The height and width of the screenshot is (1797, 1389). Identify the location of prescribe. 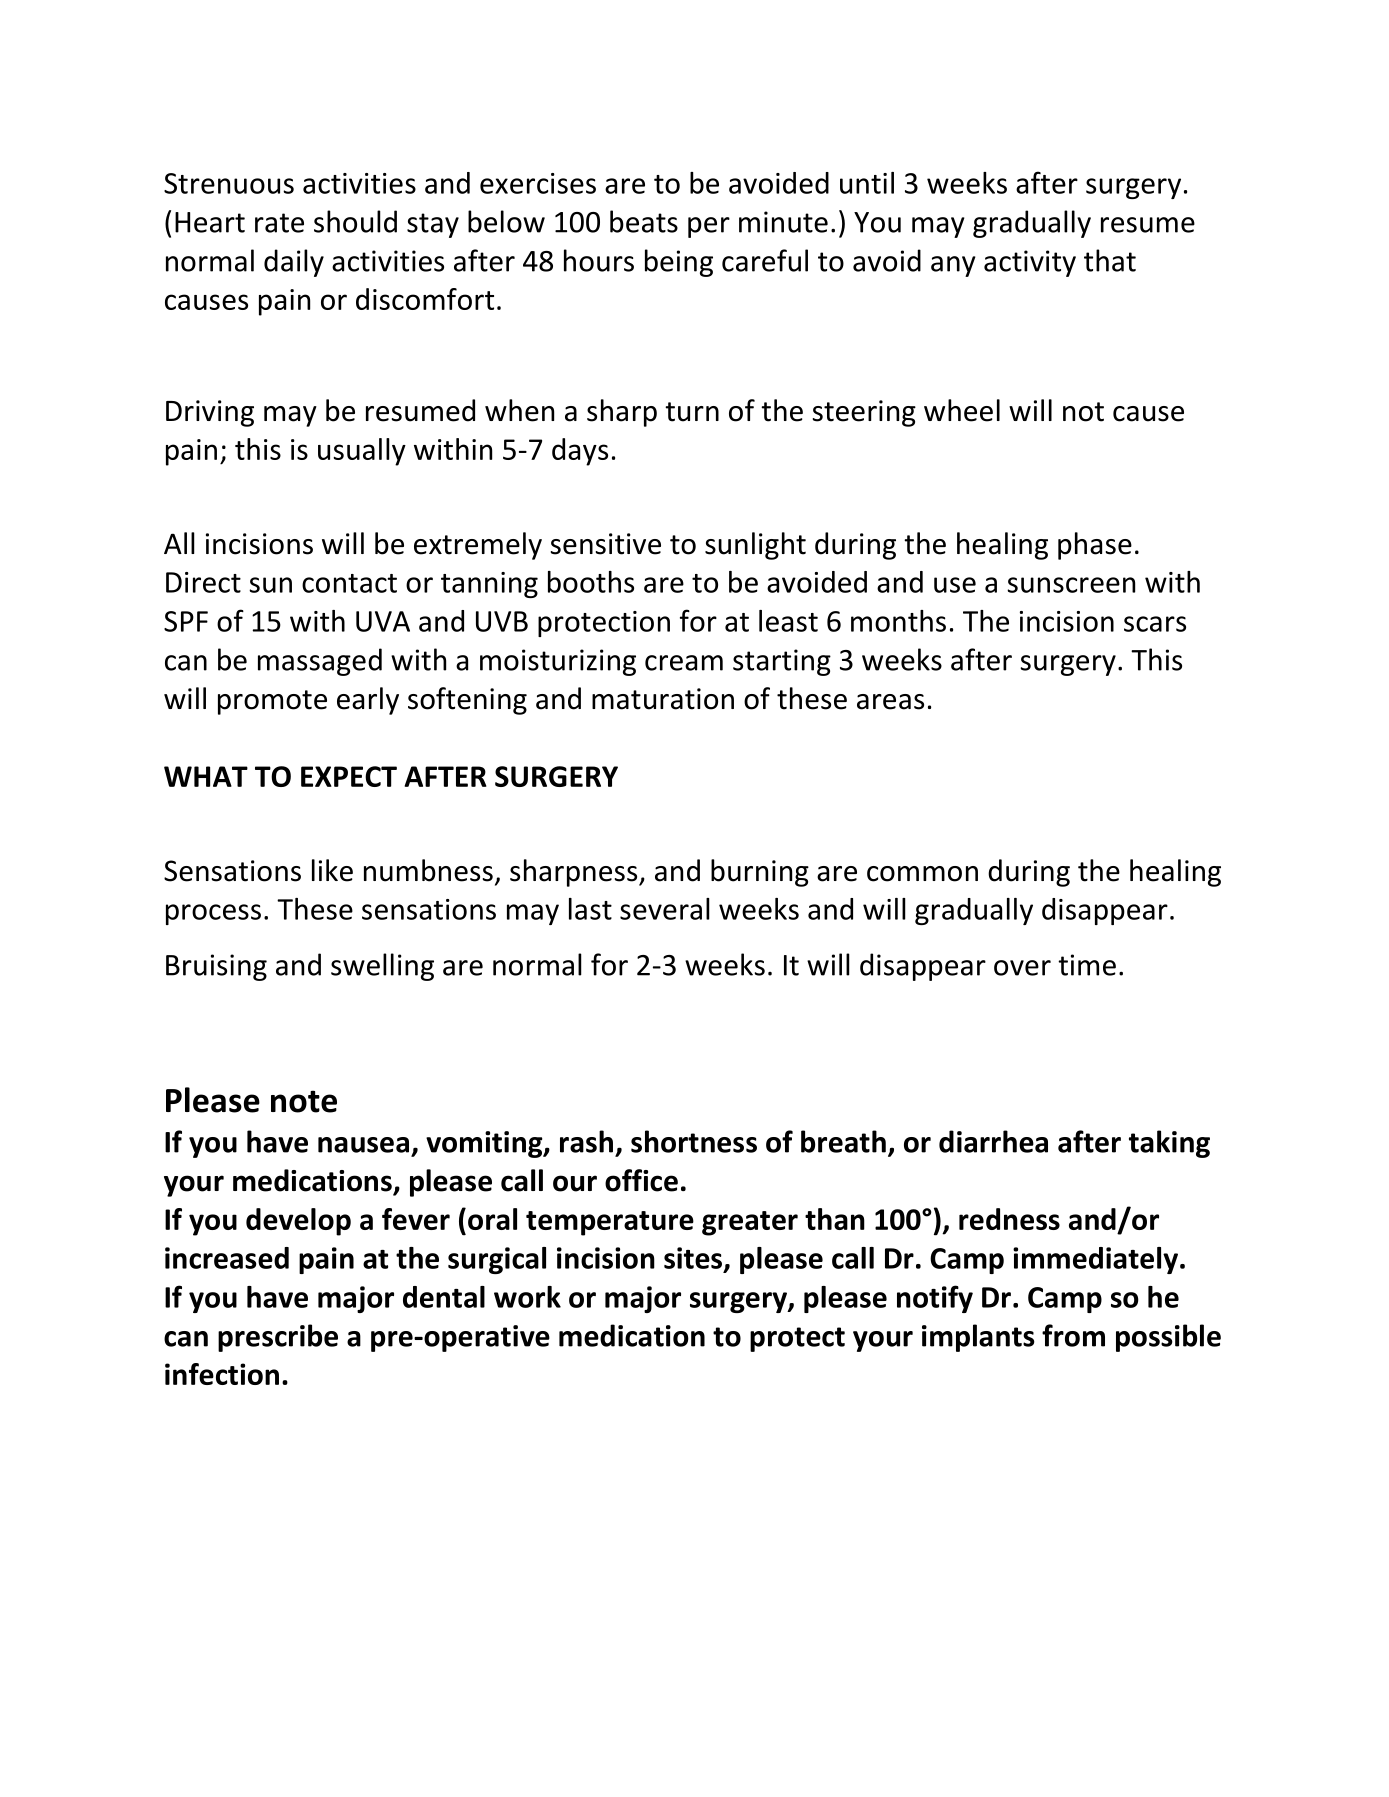
(278, 1338).
